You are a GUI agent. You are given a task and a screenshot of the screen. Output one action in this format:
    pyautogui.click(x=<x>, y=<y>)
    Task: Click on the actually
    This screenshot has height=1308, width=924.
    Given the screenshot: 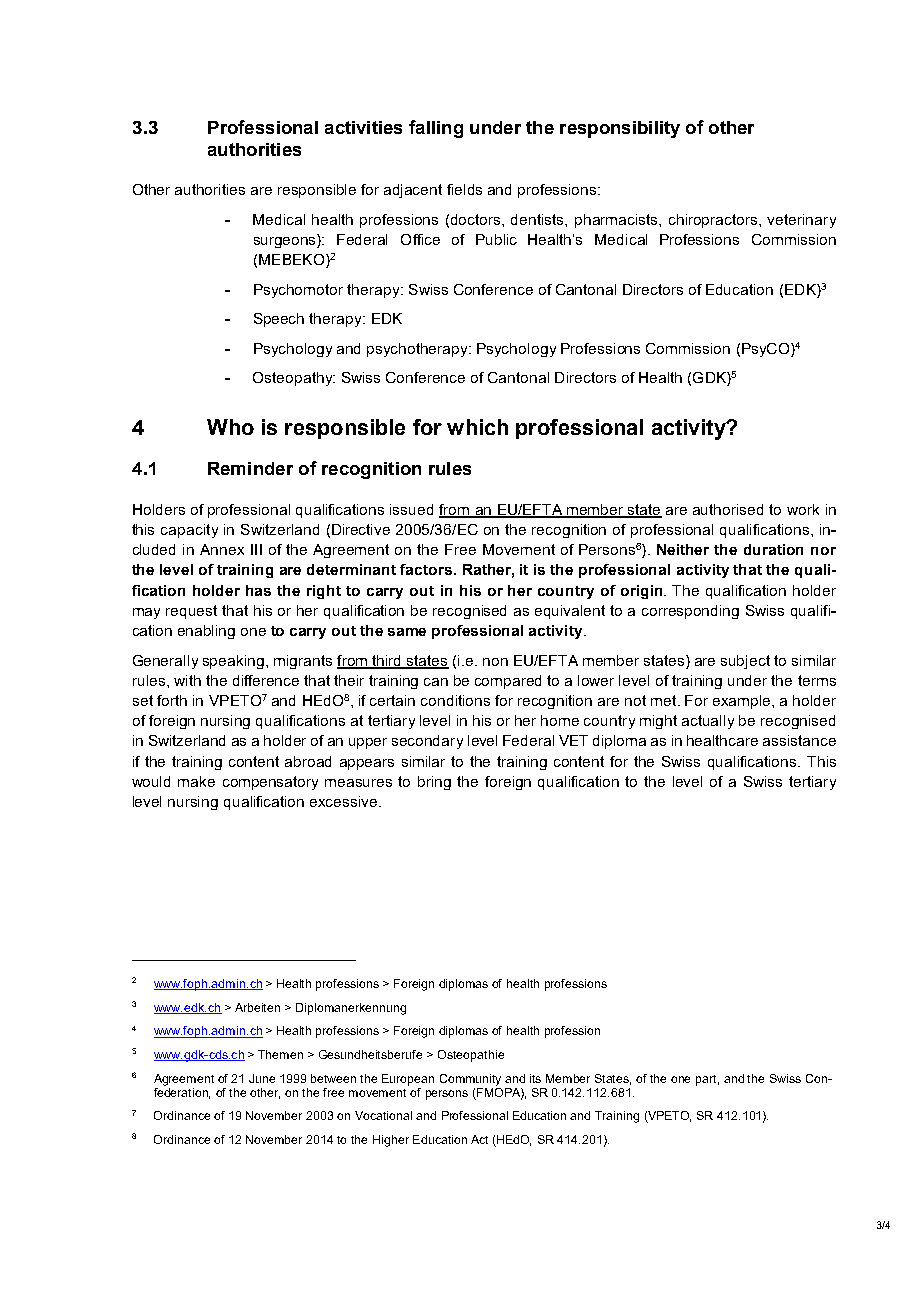 What is the action you would take?
    pyautogui.click(x=708, y=722)
